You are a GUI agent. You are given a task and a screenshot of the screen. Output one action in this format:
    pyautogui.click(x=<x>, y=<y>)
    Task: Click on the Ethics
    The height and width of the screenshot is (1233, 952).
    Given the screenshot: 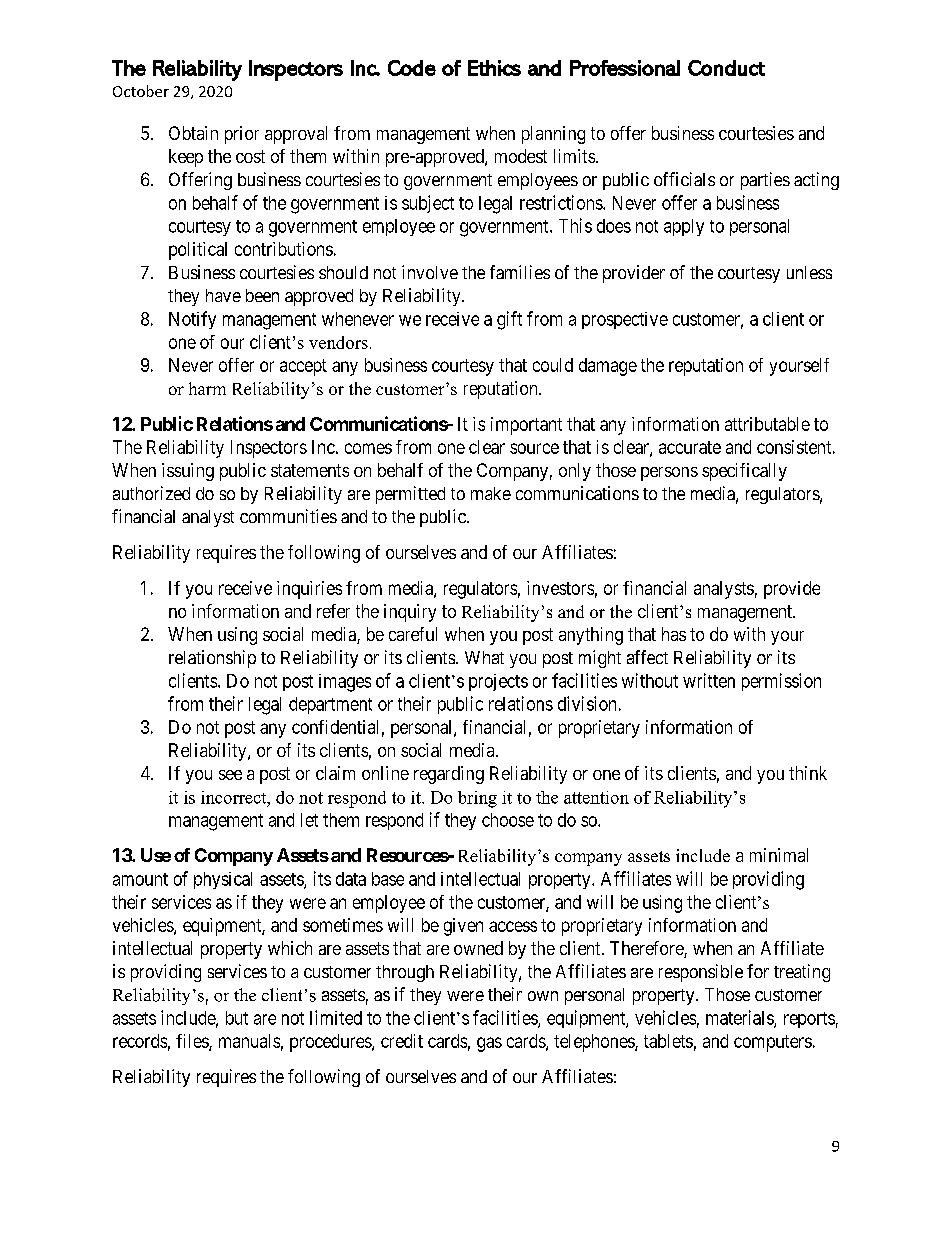 What is the action you would take?
    pyautogui.click(x=494, y=68)
